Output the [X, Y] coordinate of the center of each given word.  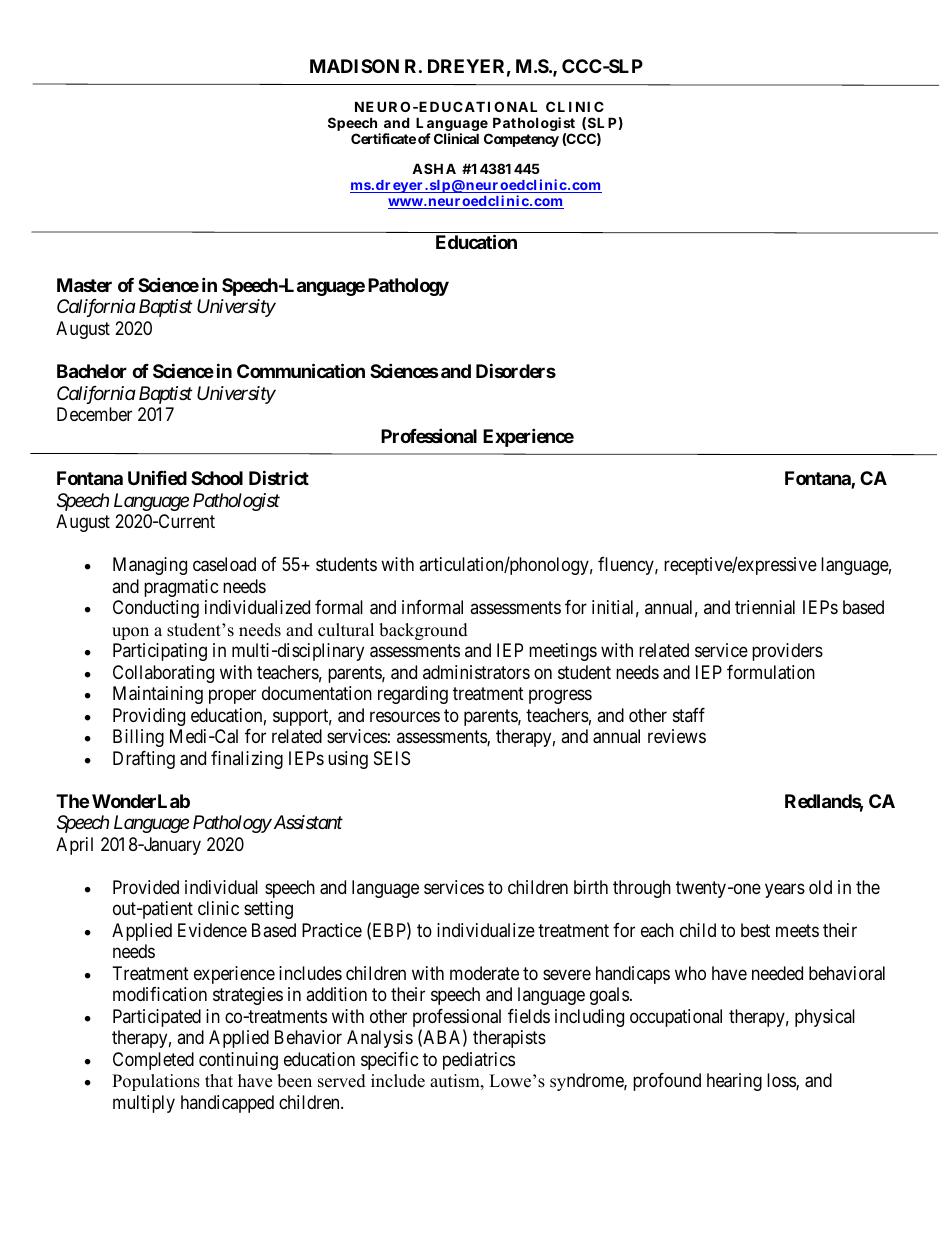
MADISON [354, 66]
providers [787, 652]
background [423, 631]
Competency [521, 140]
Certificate [383, 138]
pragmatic [181, 588]
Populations [156, 1082]
